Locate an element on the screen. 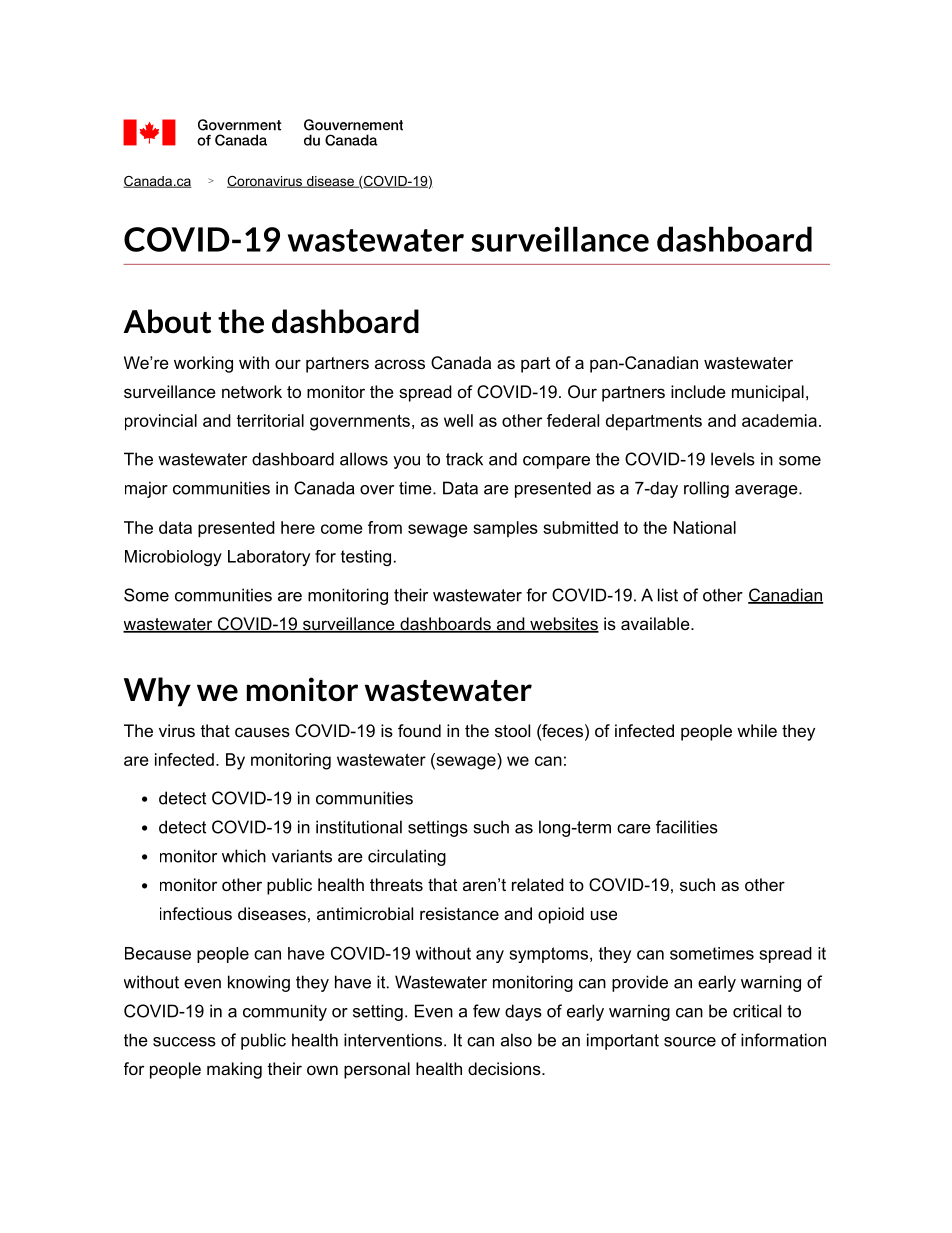 The width and height of the screenshot is (952, 1233). making is located at coordinates (234, 1070).
